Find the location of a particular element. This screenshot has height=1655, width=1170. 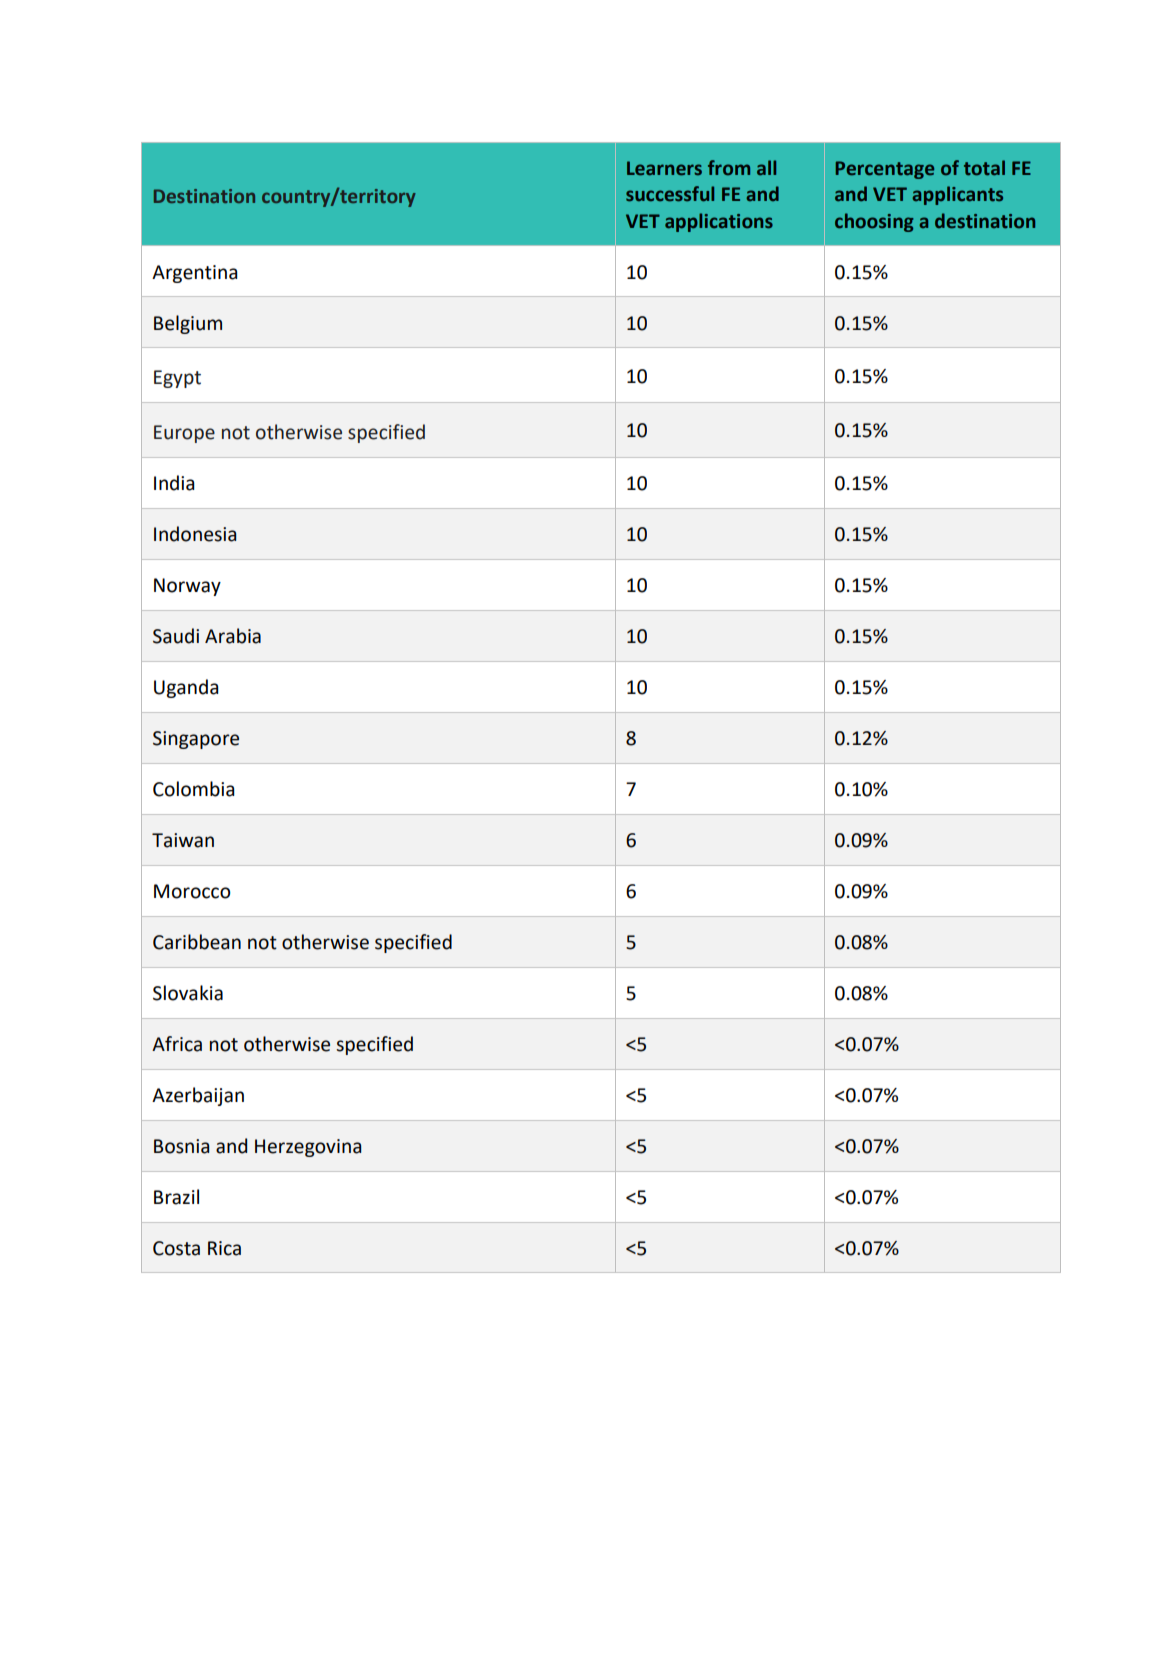

choosing is located at coordinates (874, 222).
